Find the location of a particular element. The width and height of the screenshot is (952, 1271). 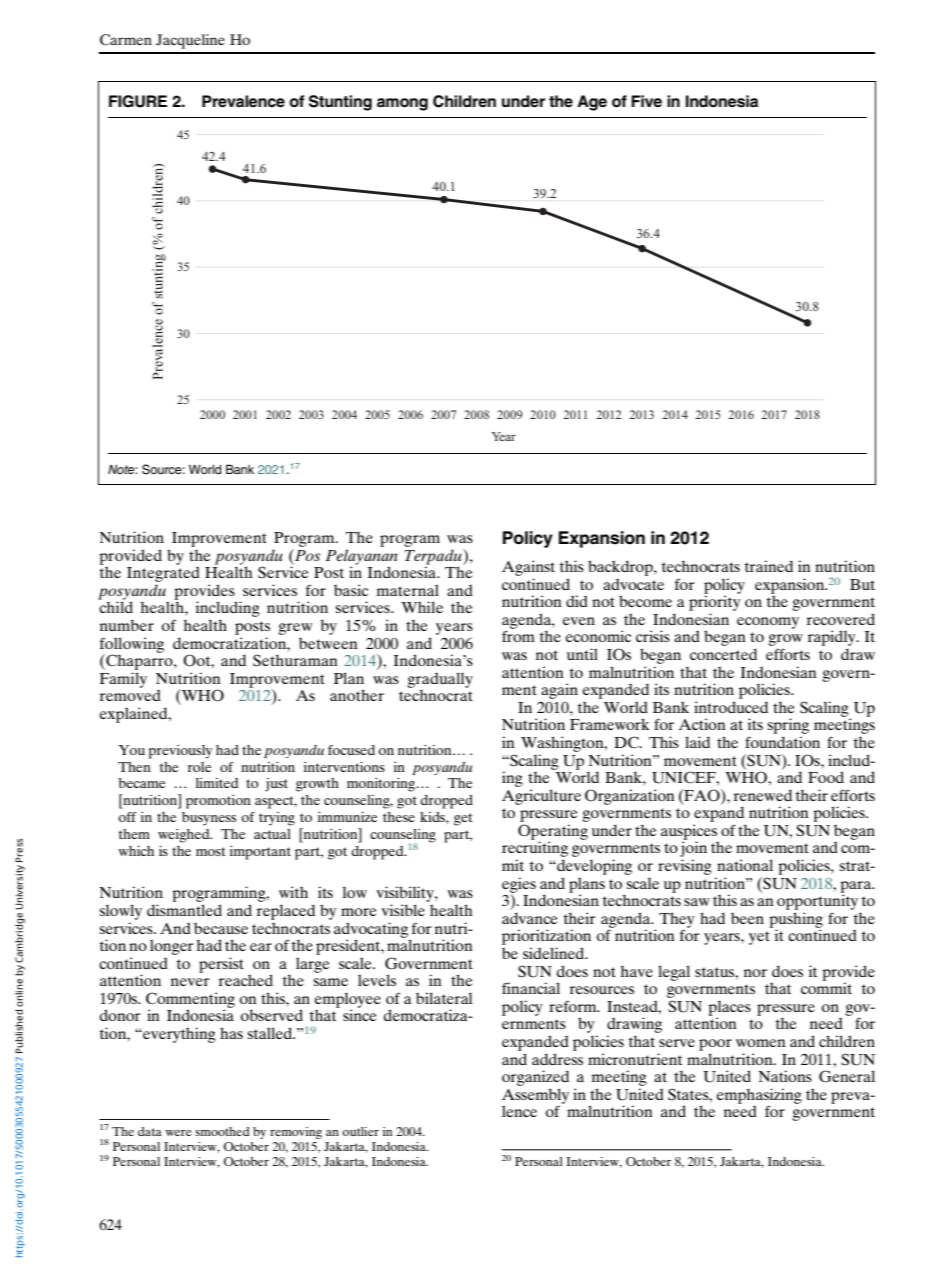

trained is located at coordinates (769, 566).
